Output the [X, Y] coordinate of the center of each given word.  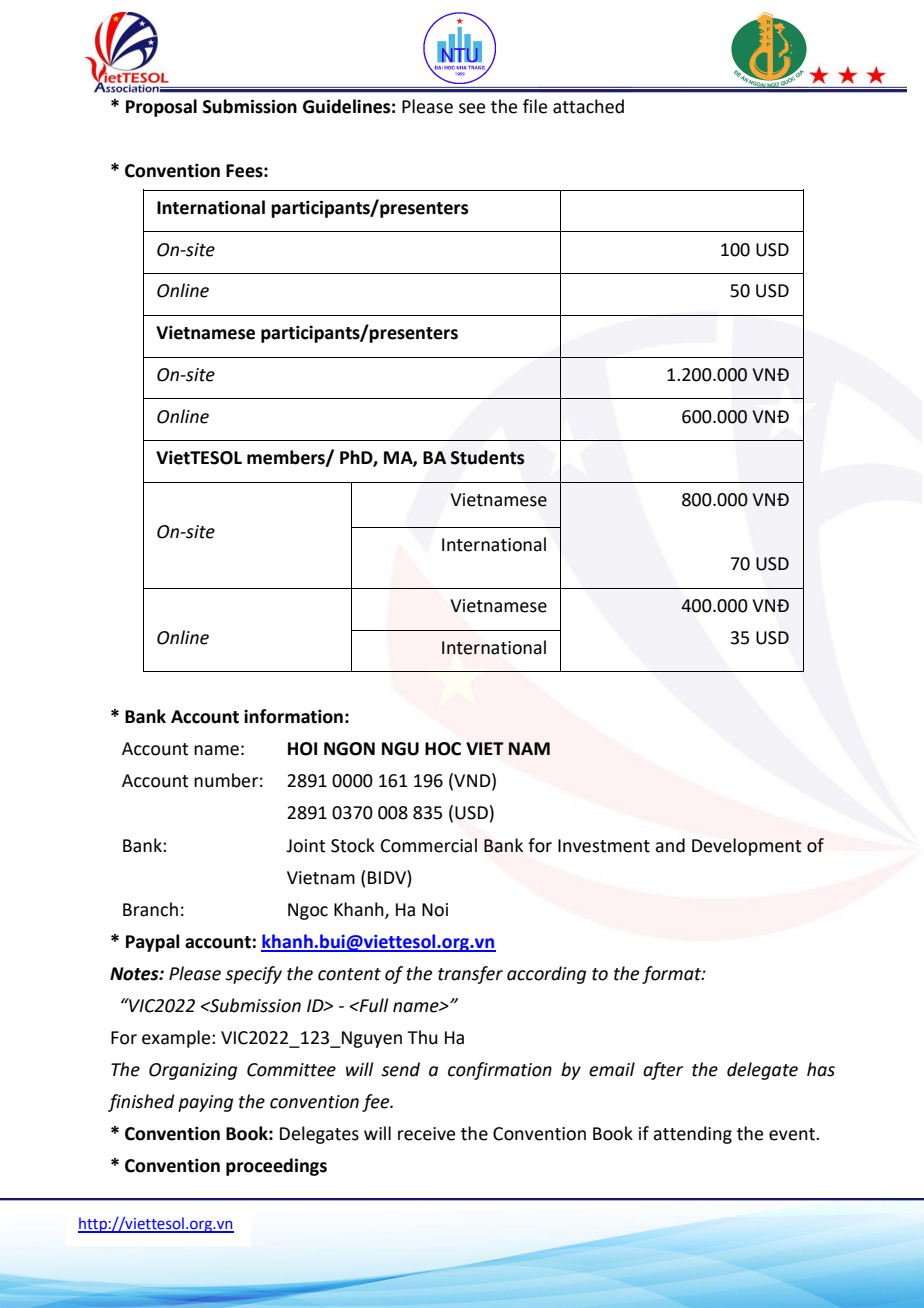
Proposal [161, 108]
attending [692, 1135]
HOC [443, 749]
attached [588, 106]
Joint [305, 846]
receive [426, 1134]
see [472, 108]
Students [487, 457]
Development [747, 847]
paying [205, 1103]
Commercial [429, 845]
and [670, 845]
